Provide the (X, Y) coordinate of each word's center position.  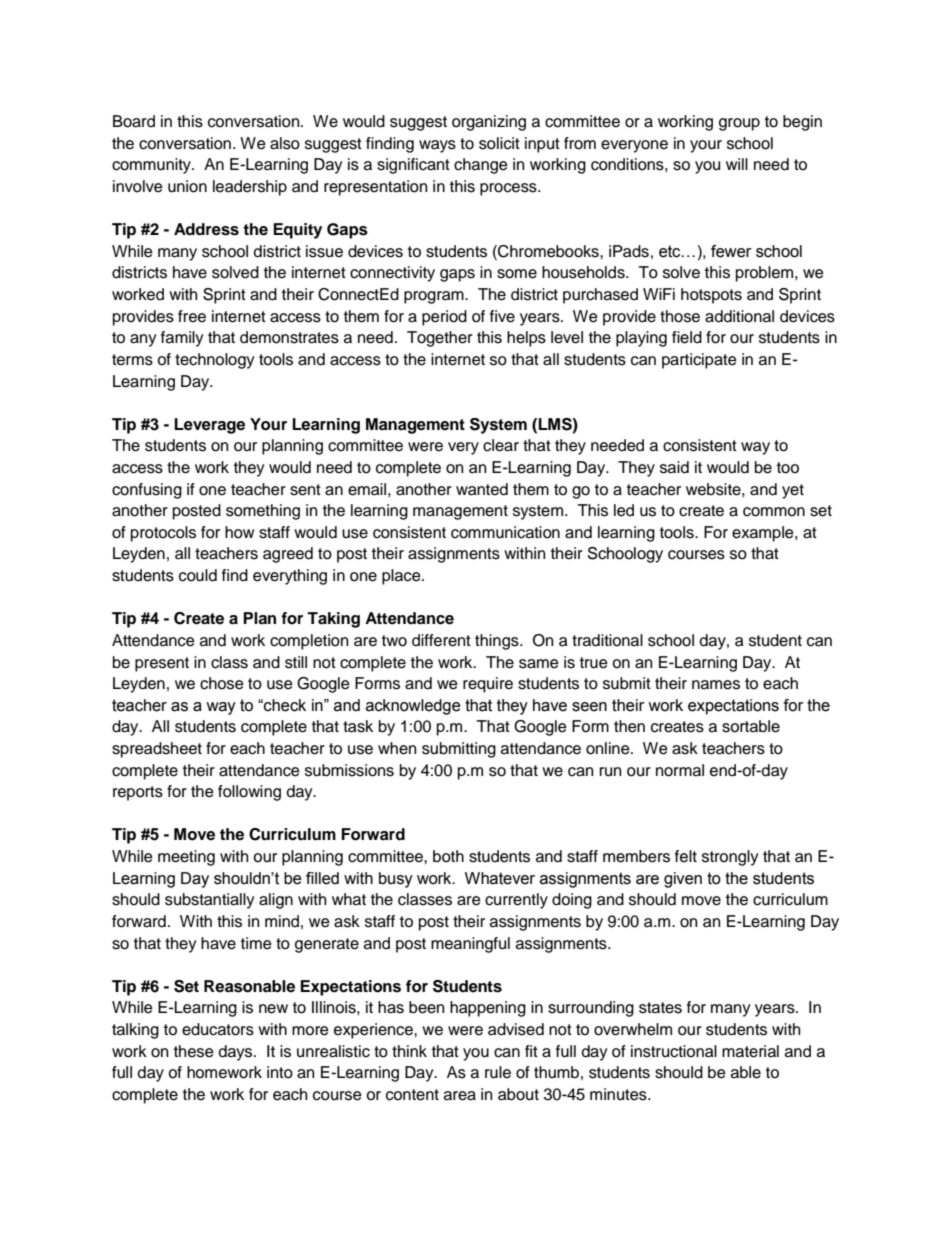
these (194, 1051)
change (481, 166)
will (737, 164)
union (187, 186)
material (750, 1051)
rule (498, 1072)
